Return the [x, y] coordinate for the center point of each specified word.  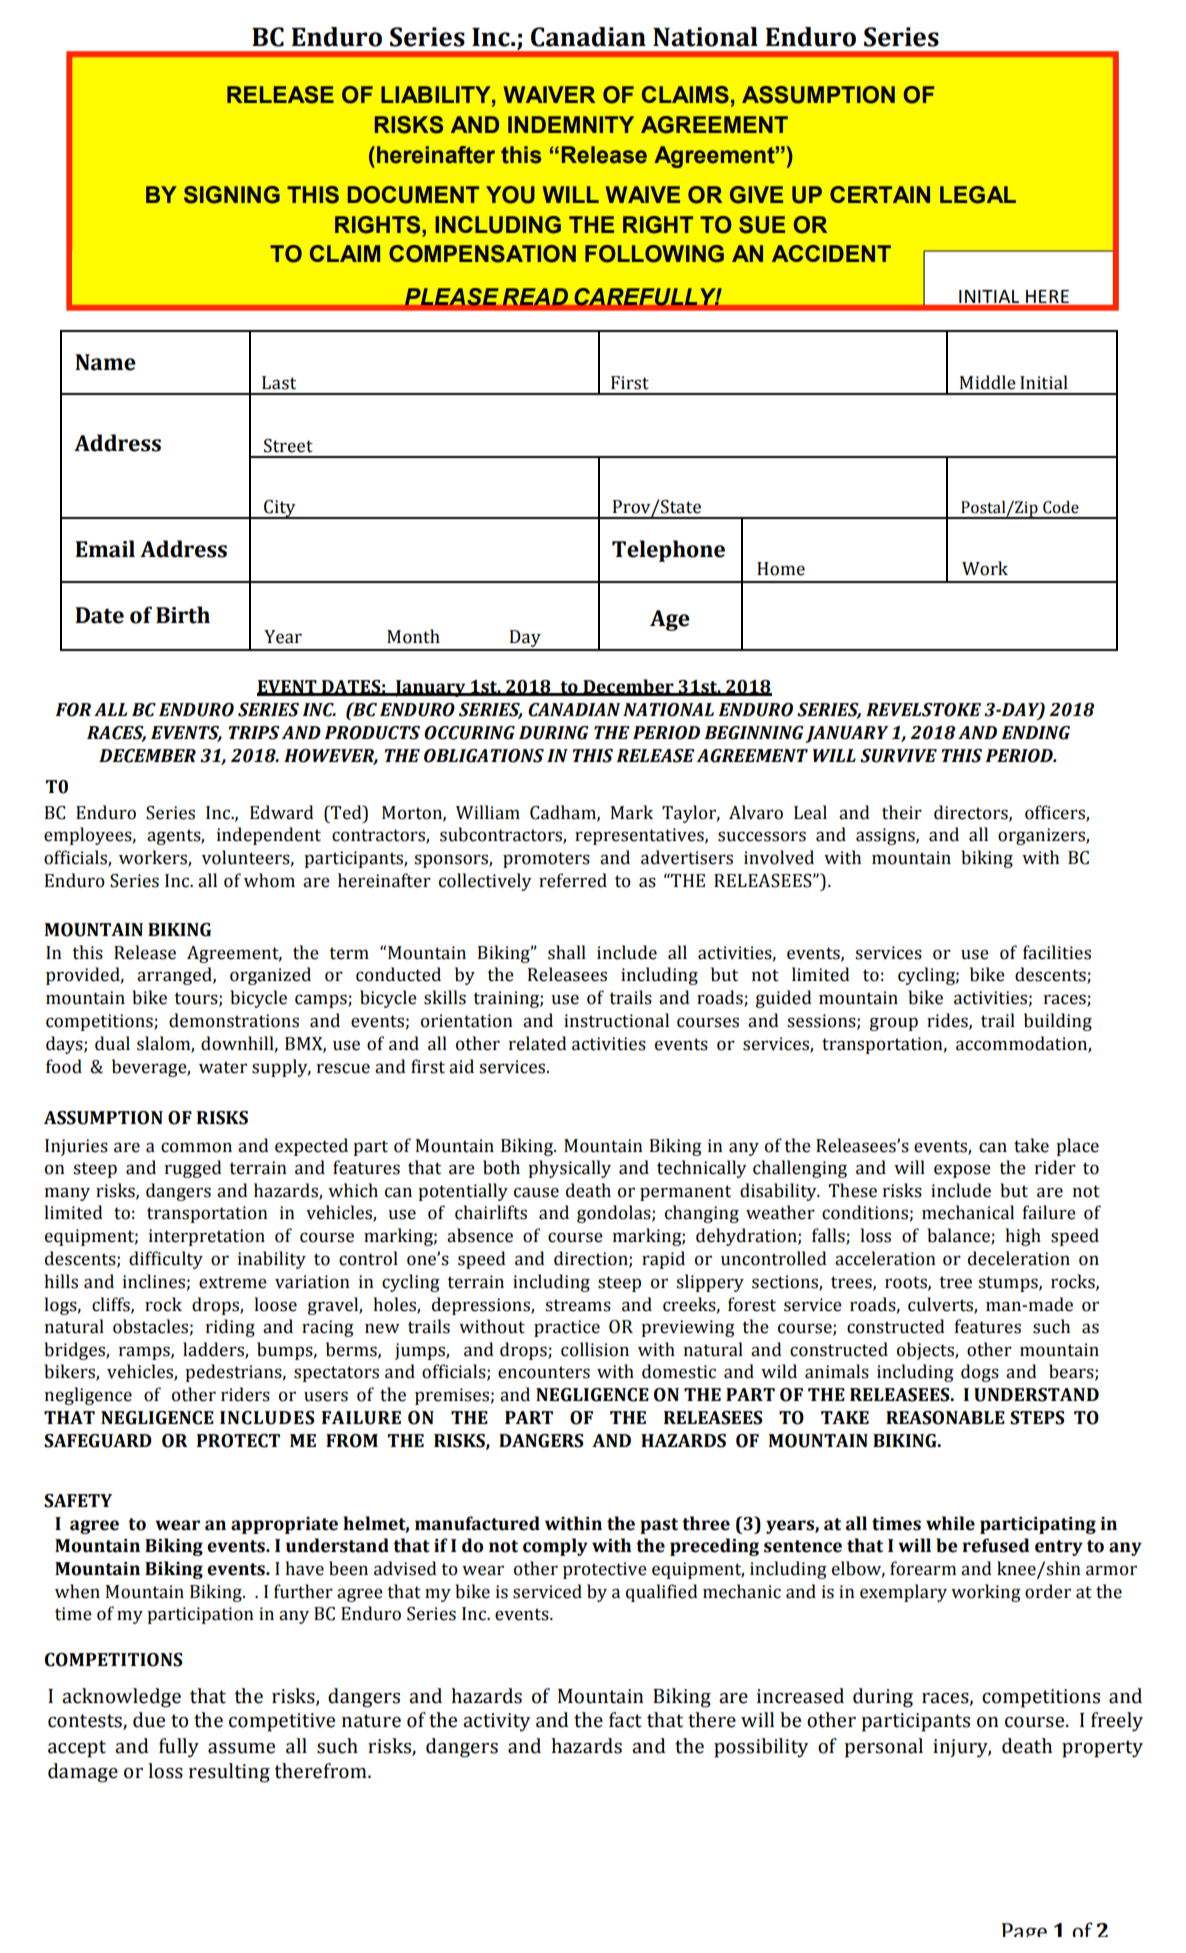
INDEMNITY [571, 124]
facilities [1057, 952]
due [149, 1720]
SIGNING [232, 195]
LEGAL [978, 195]
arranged [175, 976]
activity [496, 1722]
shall [567, 952]
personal [883, 1748]
